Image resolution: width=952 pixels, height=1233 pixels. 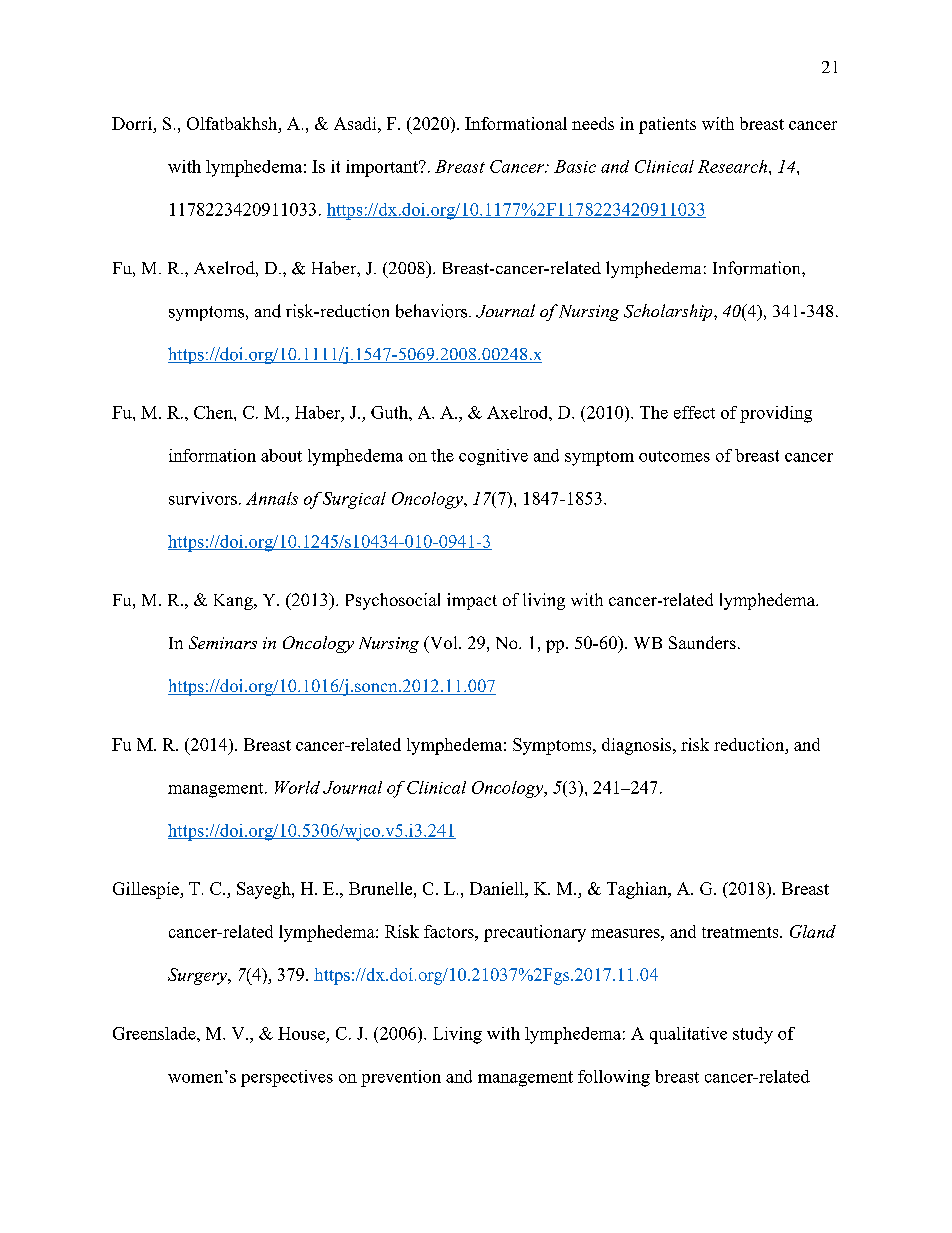 I want to click on Saunders, so click(x=702, y=642).
